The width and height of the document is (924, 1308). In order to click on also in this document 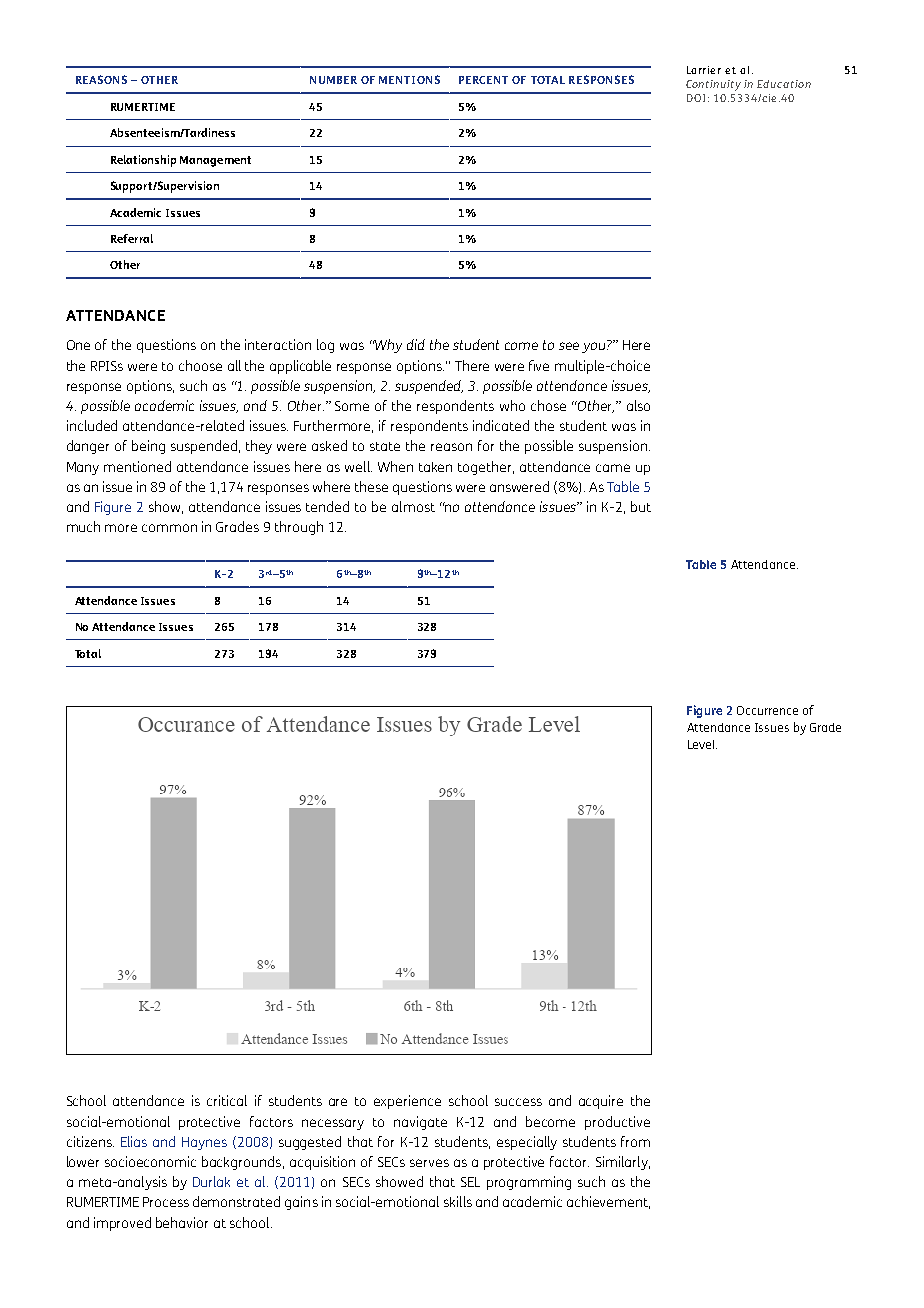, I will do `click(638, 405)`.
